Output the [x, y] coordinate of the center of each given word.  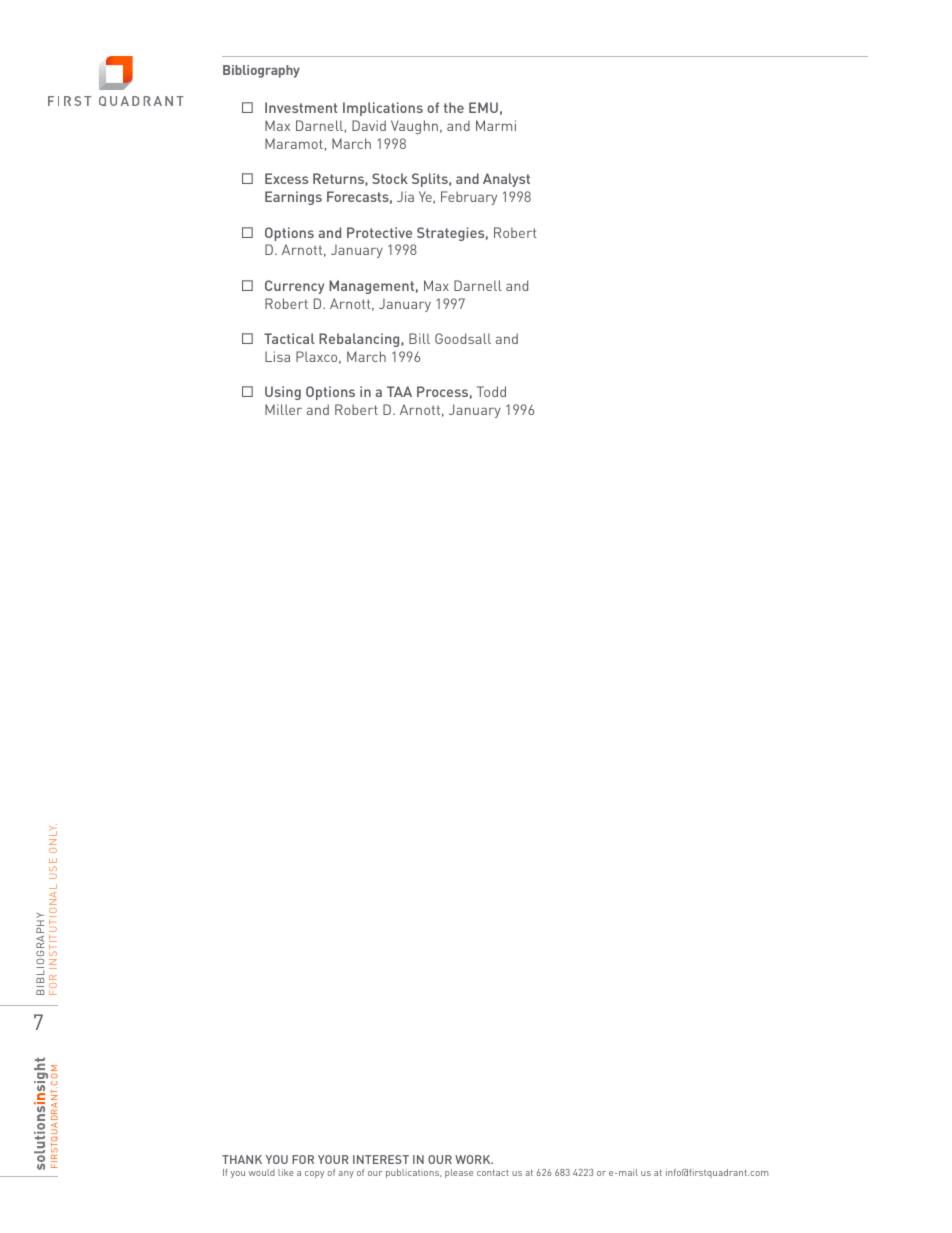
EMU [483, 107]
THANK [242, 1159]
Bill [419, 338]
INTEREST [381, 1159]
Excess [286, 178]
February [469, 198]
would [262, 1172]
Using [283, 393]
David [369, 125]
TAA [399, 391]
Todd [491, 391]
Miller [283, 409]
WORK [474, 1159]
